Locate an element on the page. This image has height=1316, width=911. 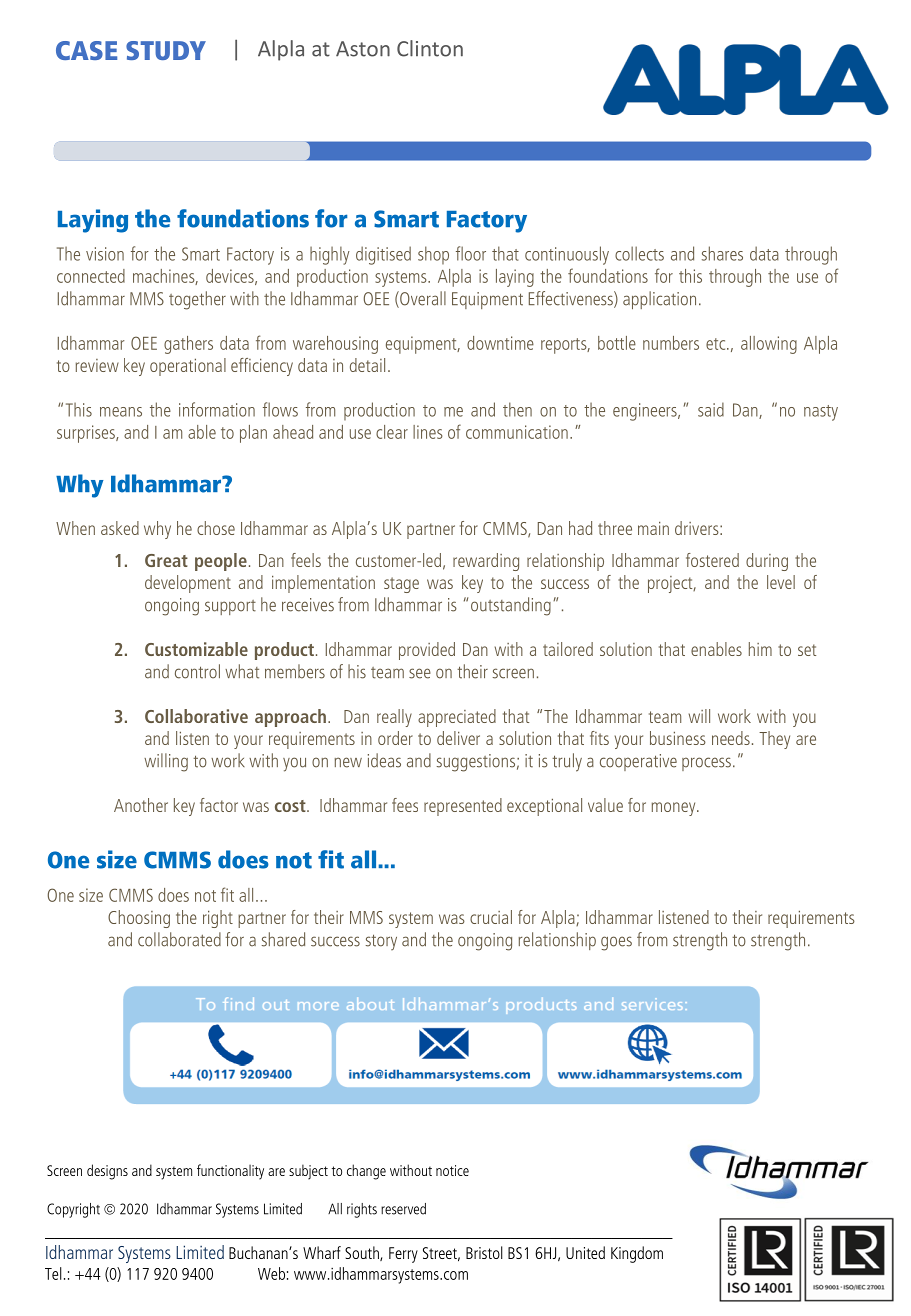
United is located at coordinates (585, 1252).
